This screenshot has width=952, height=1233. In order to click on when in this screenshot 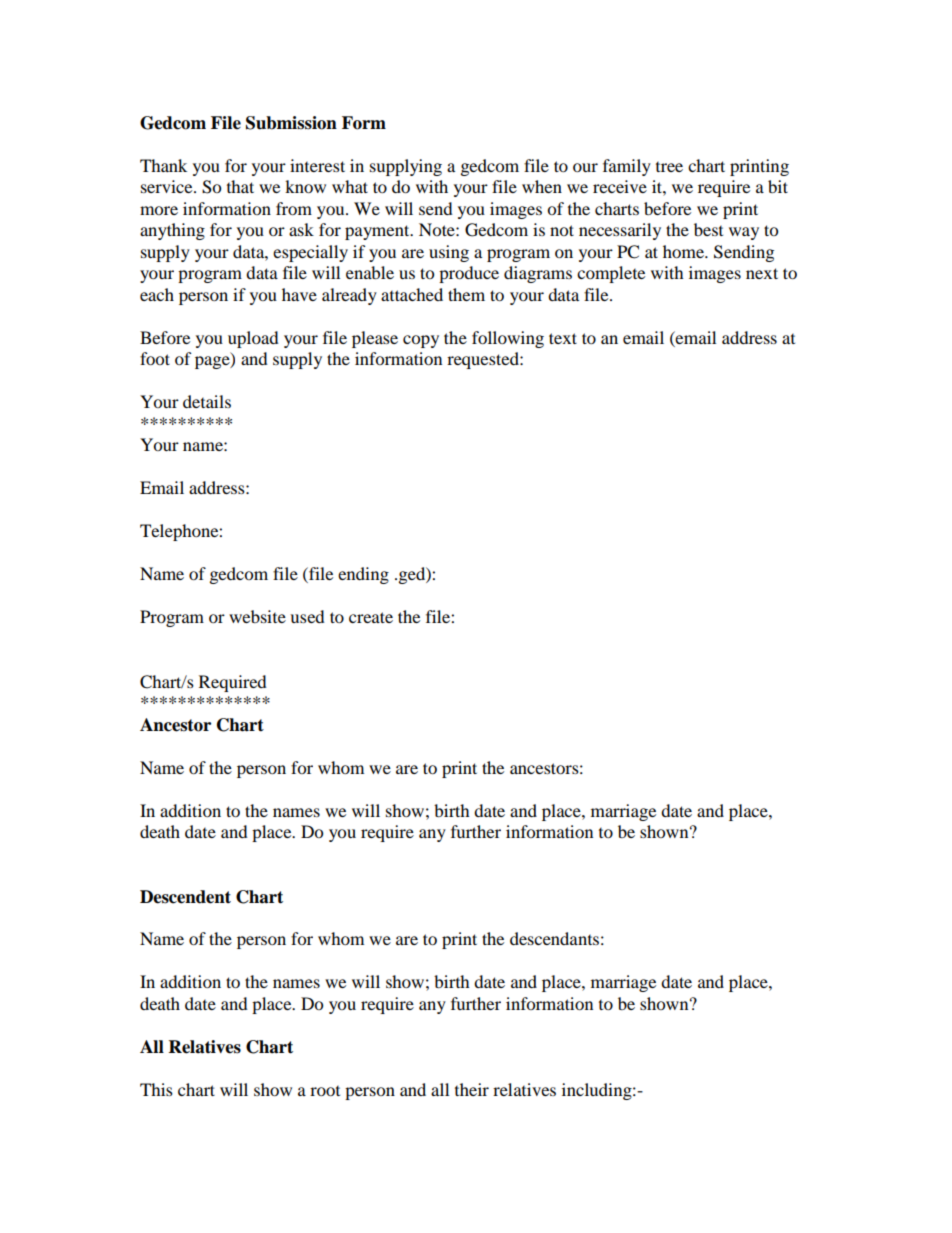, I will do `click(542, 186)`.
